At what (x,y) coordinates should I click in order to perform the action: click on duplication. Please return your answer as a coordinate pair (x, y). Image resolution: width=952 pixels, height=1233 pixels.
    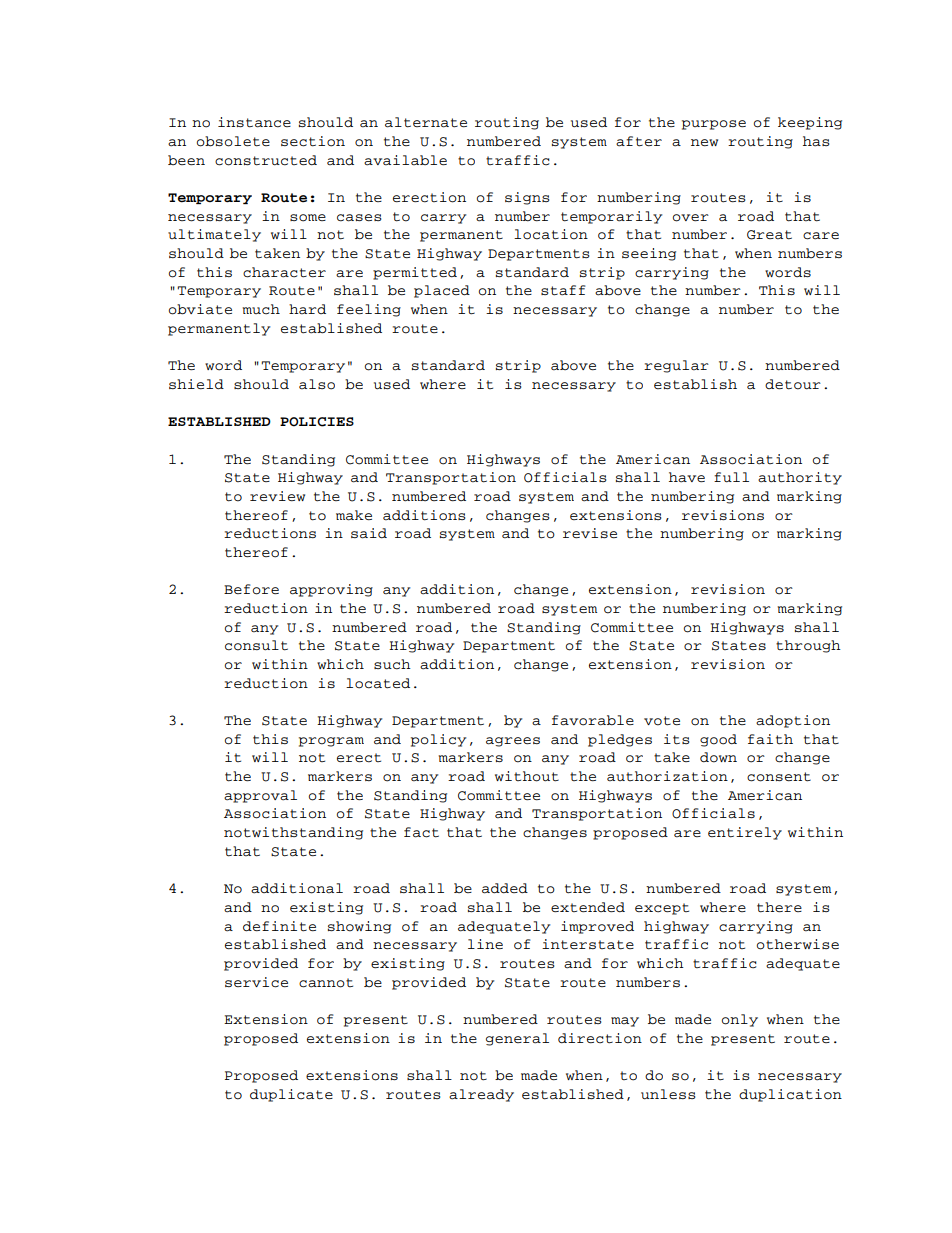
    Looking at the image, I should click on (790, 1095).
